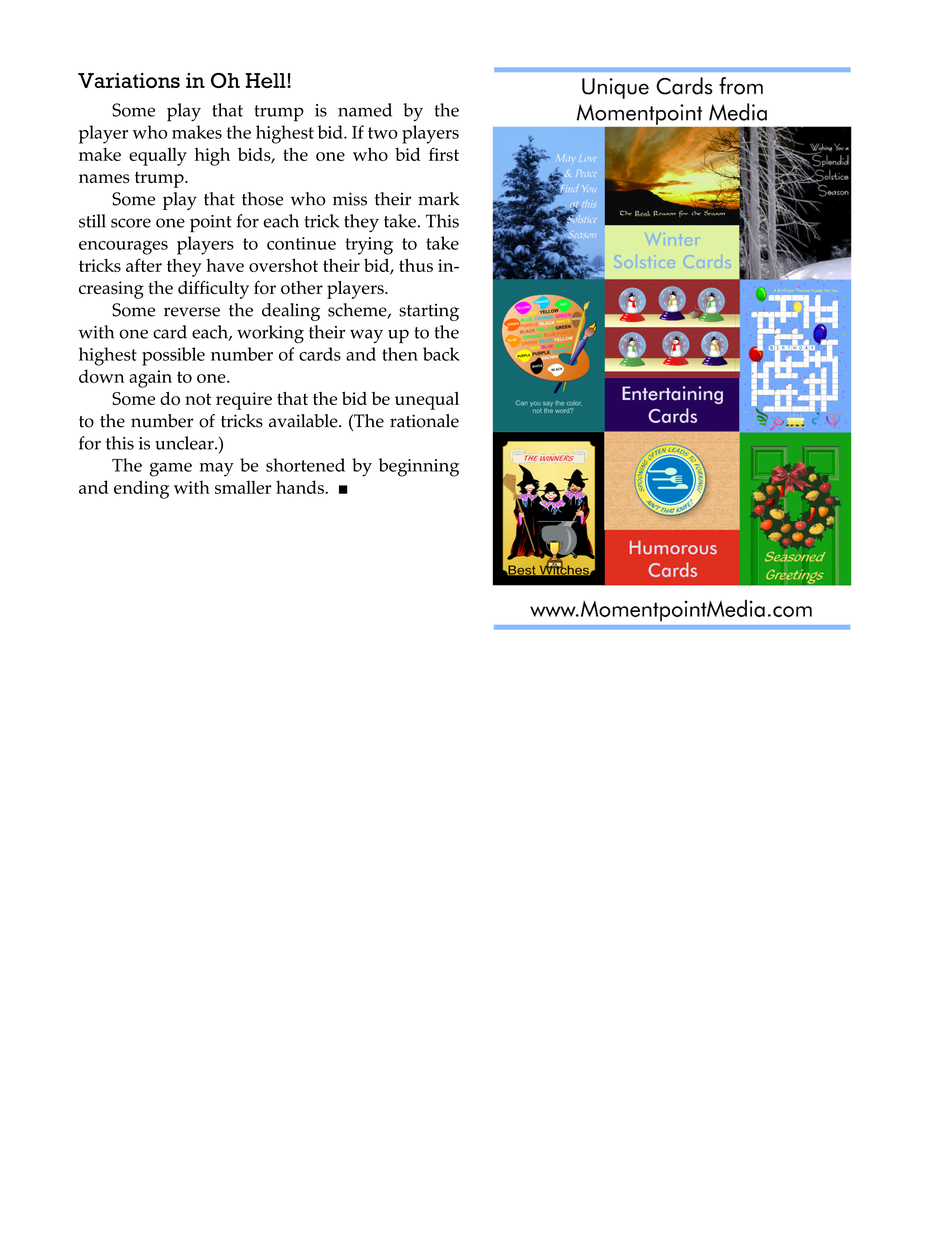 This document has height=1233, width=952. Describe the element at coordinates (141, 489) in the document. I see `ending` at that location.
